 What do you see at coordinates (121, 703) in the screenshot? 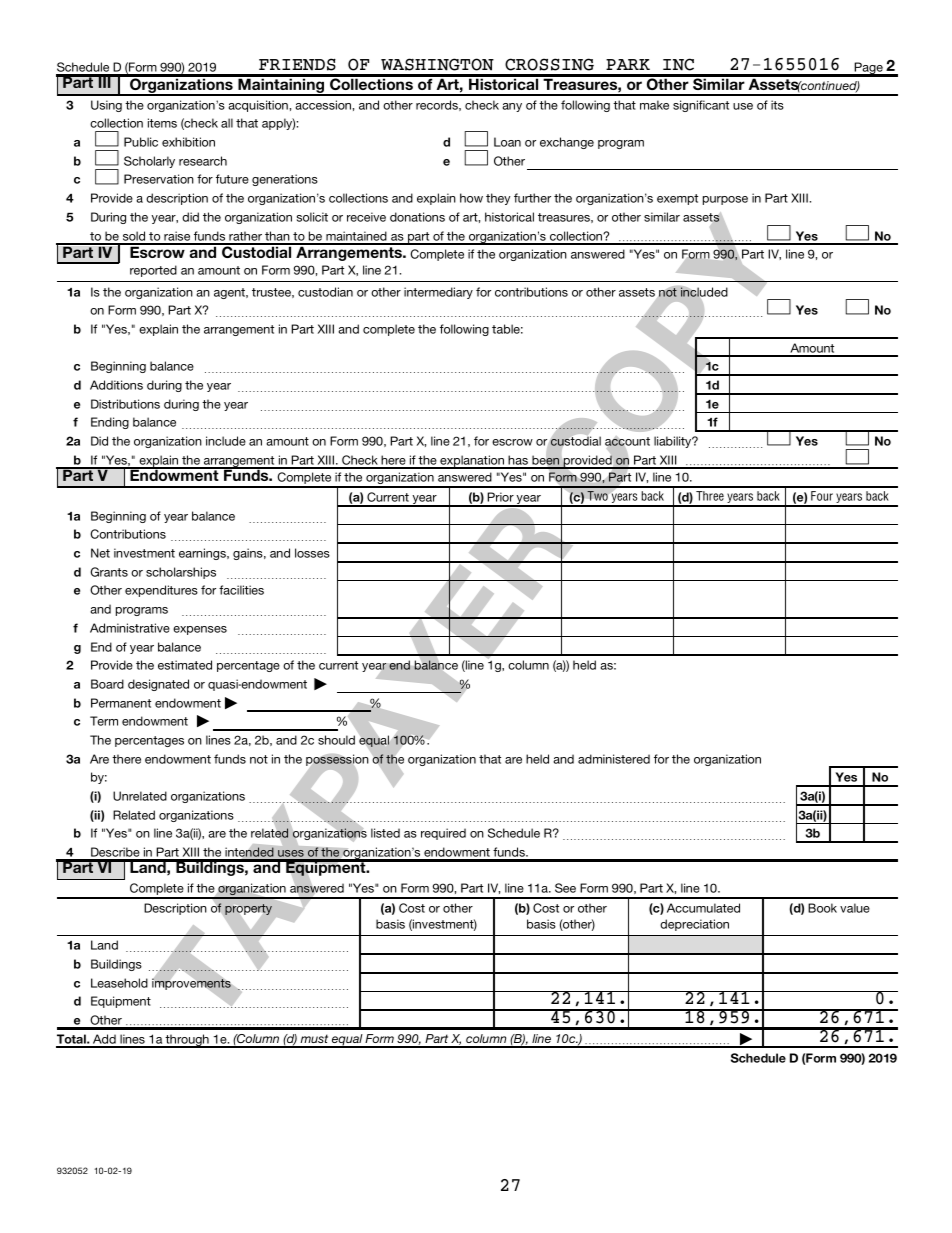
I see `Permanent` at bounding box center [121, 703].
